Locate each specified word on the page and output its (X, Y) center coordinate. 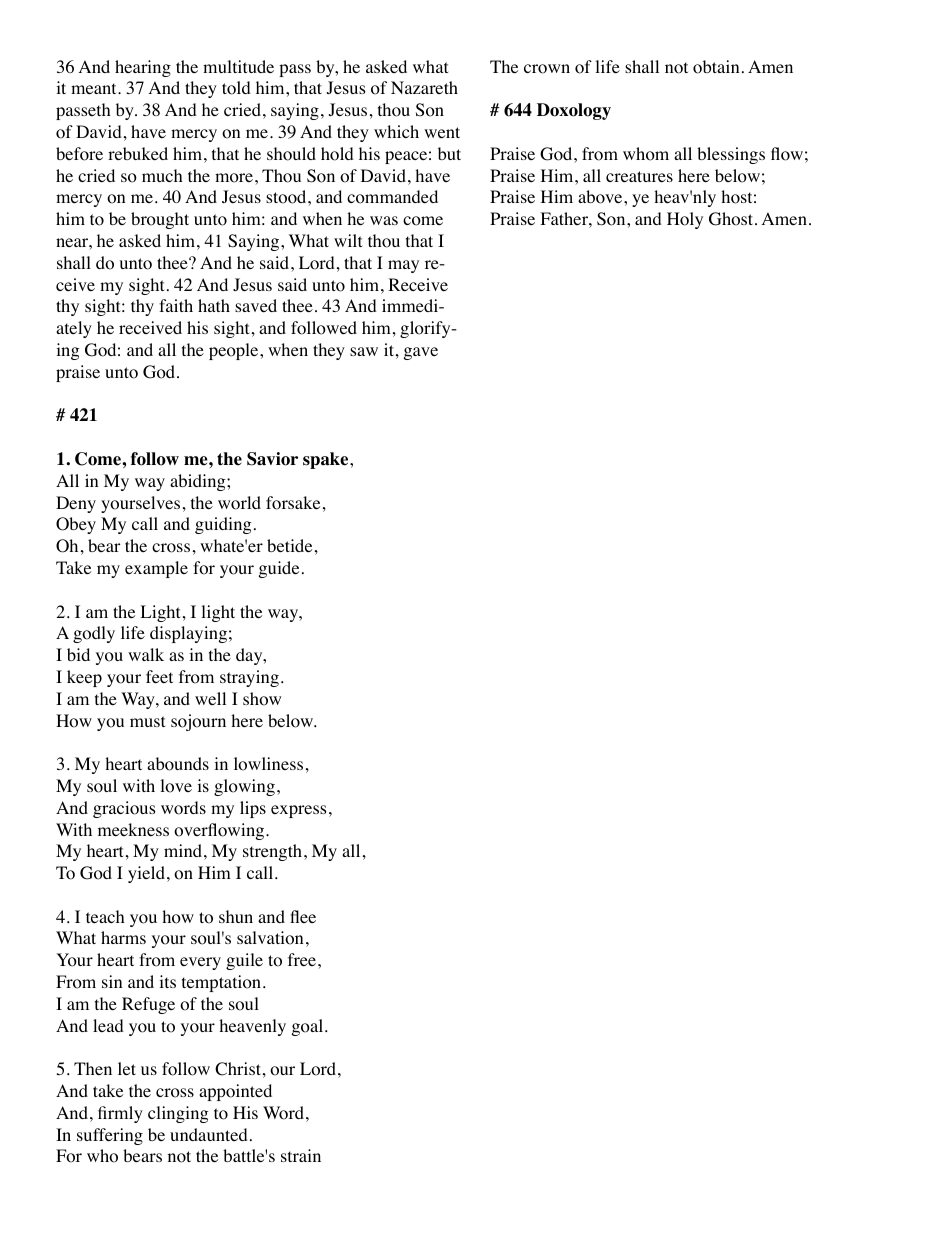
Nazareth (424, 87)
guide (279, 569)
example (156, 569)
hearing (143, 68)
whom (646, 154)
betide (289, 545)
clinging (178, 1114)
